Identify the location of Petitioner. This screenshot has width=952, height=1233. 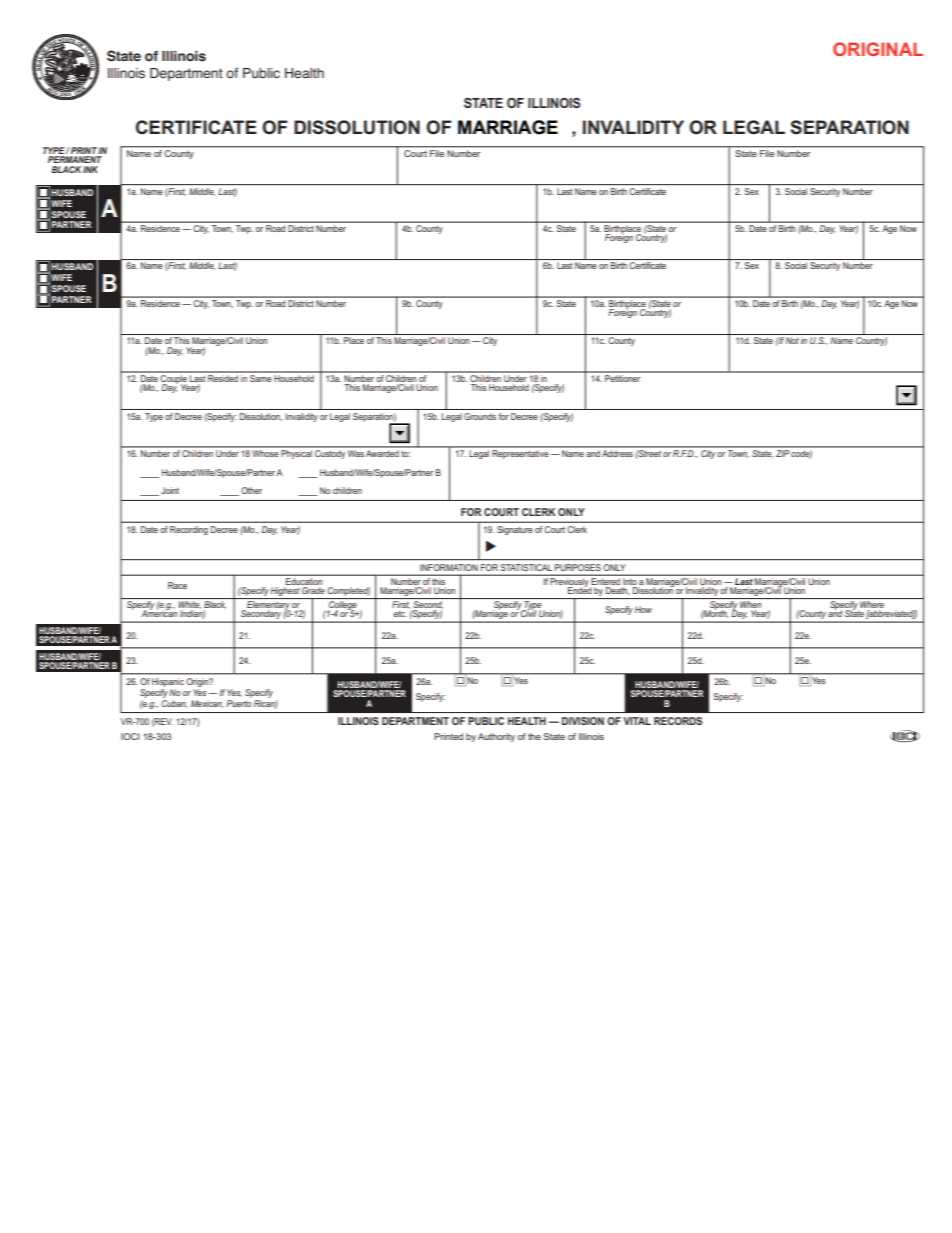
(623, 377).
